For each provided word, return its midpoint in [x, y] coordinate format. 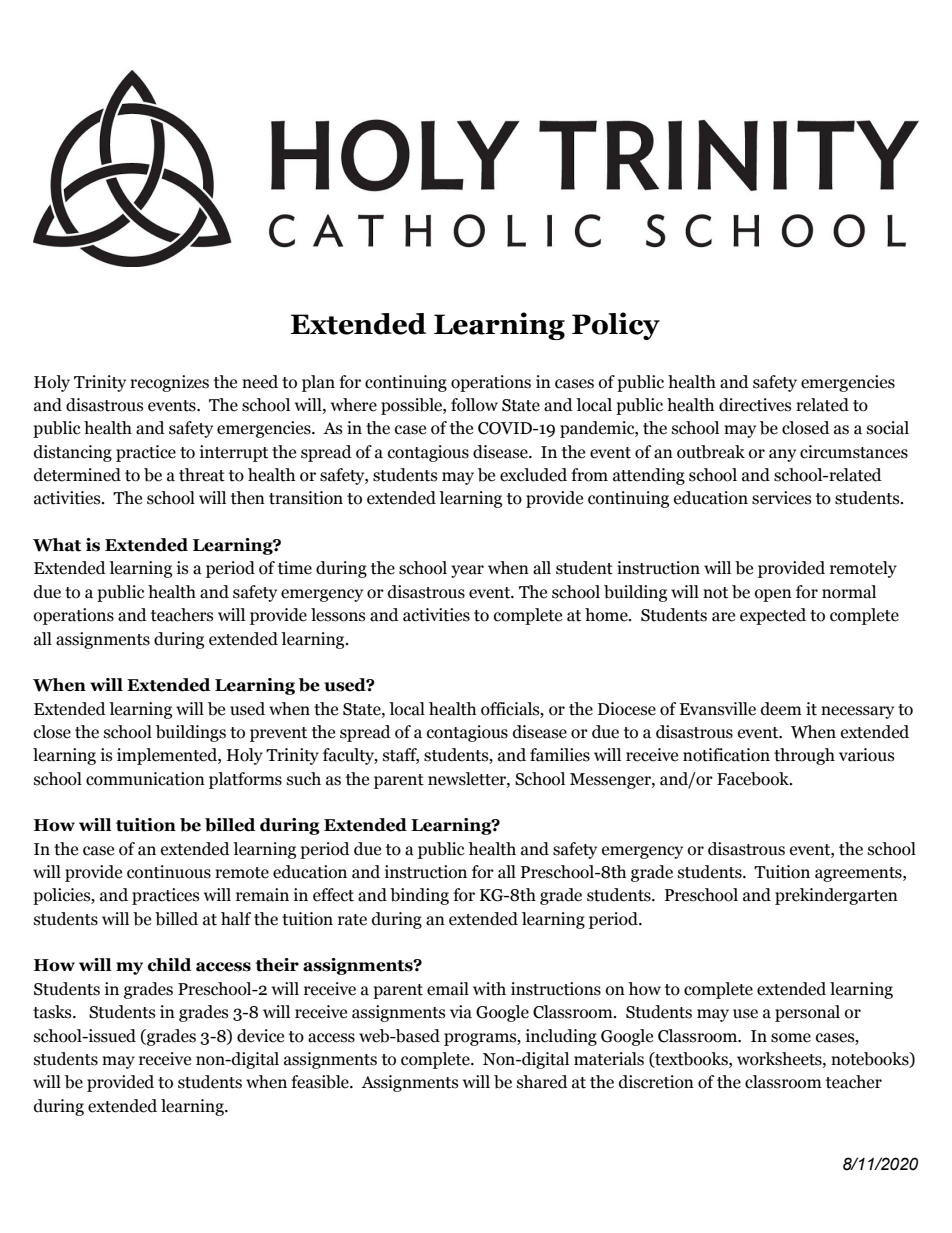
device [260, 1036]
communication [145, 779]
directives [755, 405]
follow [474, 405]
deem [781, 709]
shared [542, 1082]
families [560, 755]
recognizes [169, 383]
